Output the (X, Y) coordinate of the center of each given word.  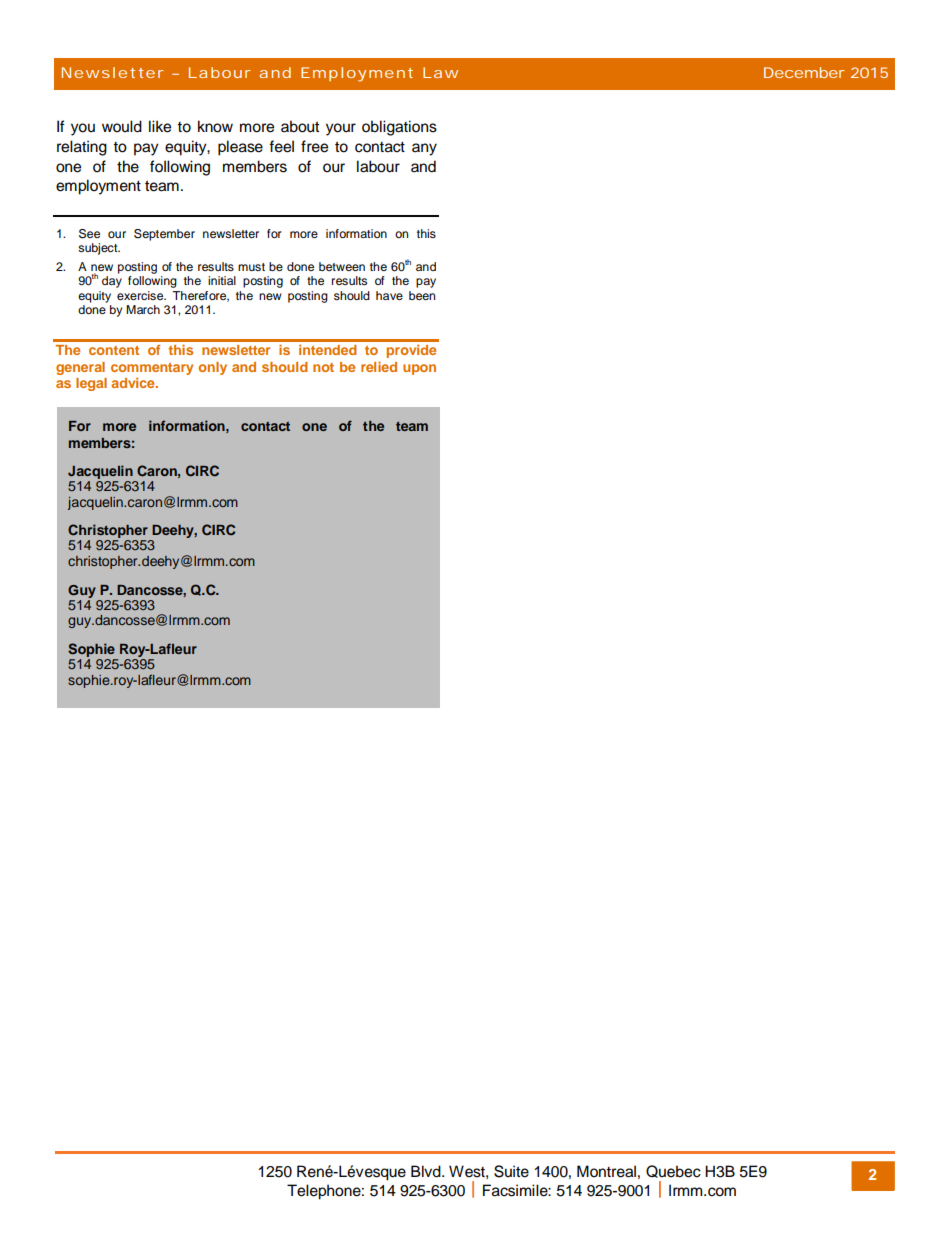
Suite (511, 1171)
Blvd (427, 1171)
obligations (399, 128)
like (160, 126)
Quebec (673, 1171)
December (804, 72)
